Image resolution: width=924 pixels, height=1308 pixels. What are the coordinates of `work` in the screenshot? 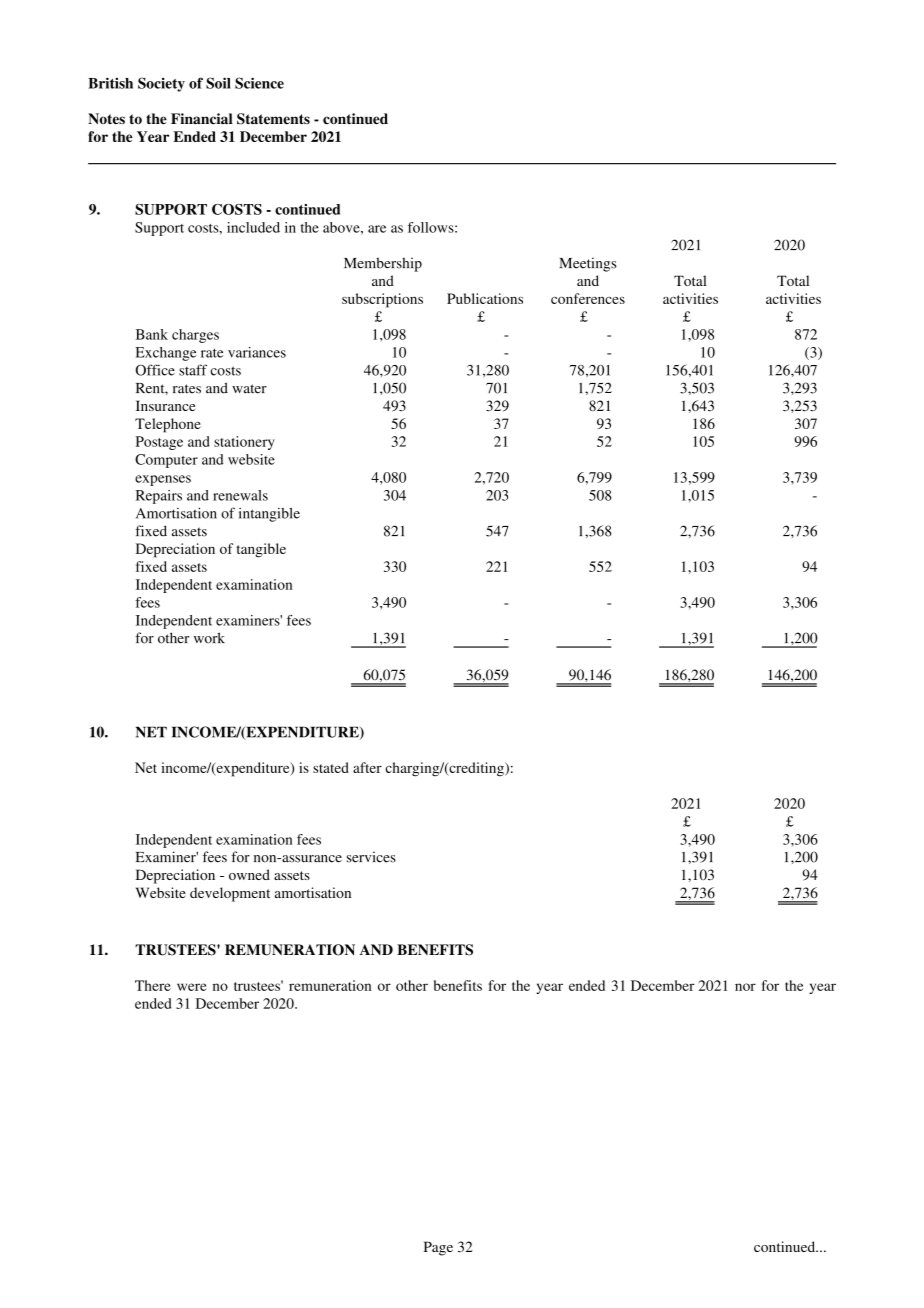 It's located at (209, 638).
